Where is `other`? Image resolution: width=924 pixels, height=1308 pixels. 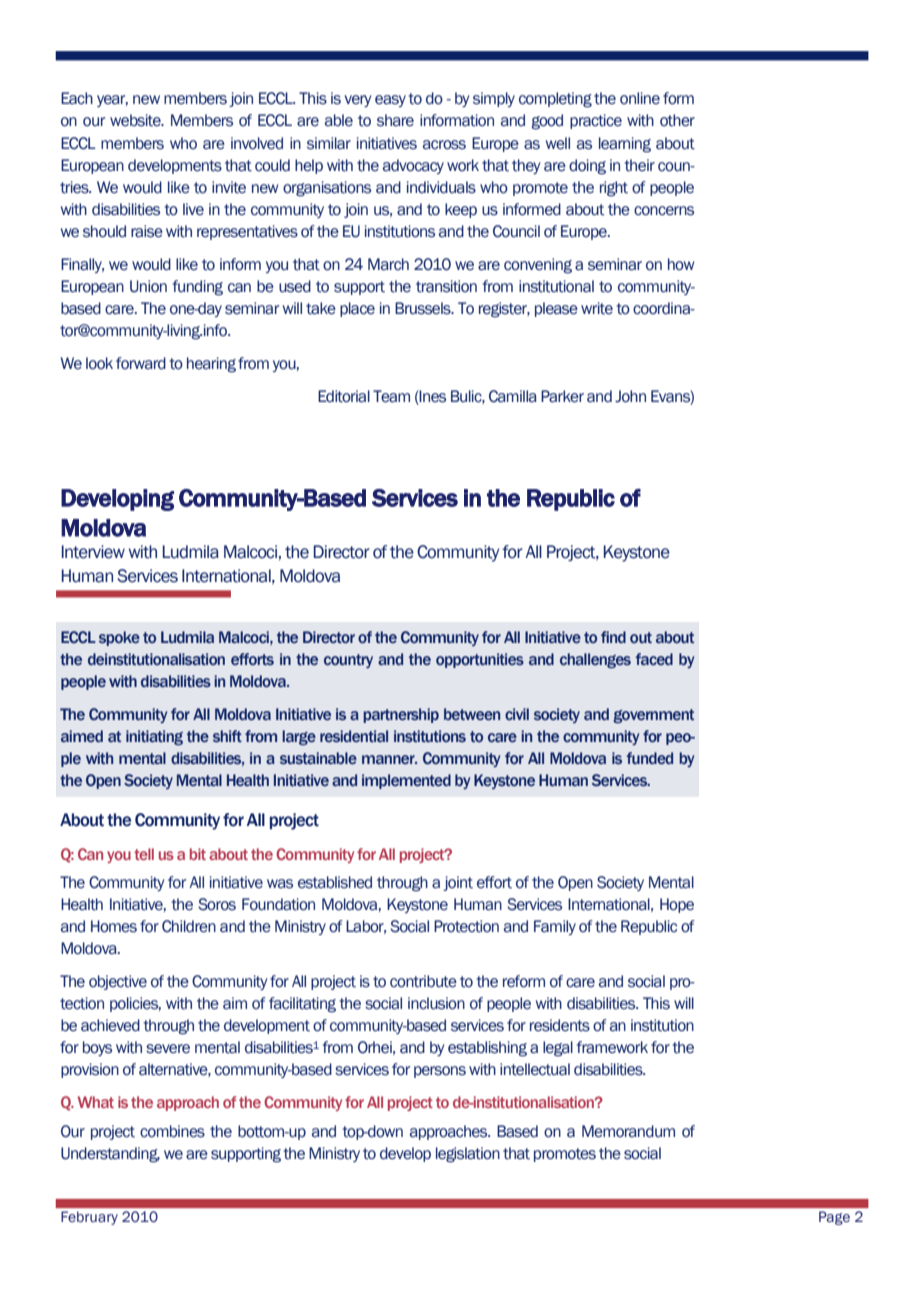
other is located at coordinates (677, 120).
